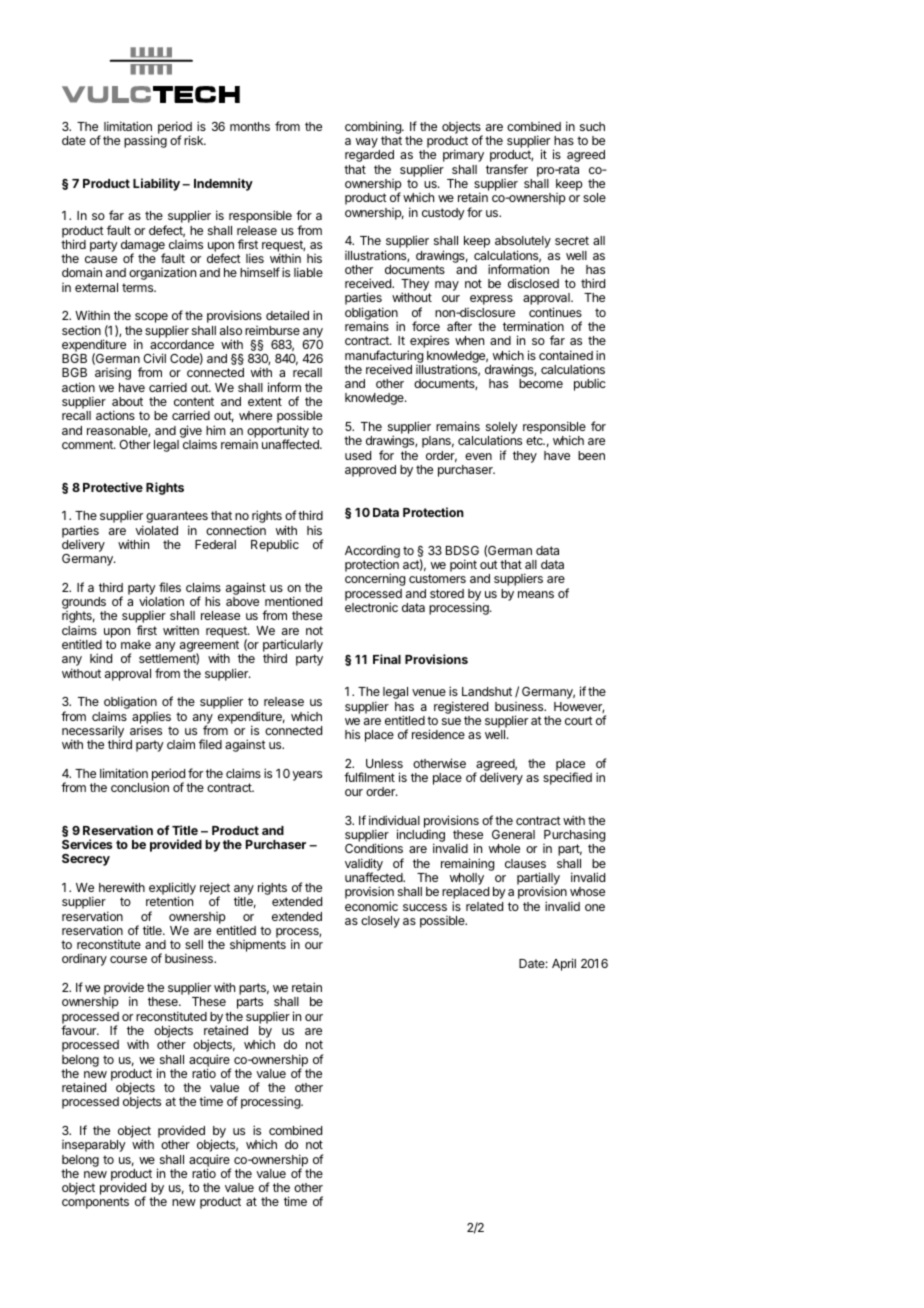  What do you see at coordinates (94, 1146) in the document?
I see `inseparably` at bounding box center [94, 1146].
